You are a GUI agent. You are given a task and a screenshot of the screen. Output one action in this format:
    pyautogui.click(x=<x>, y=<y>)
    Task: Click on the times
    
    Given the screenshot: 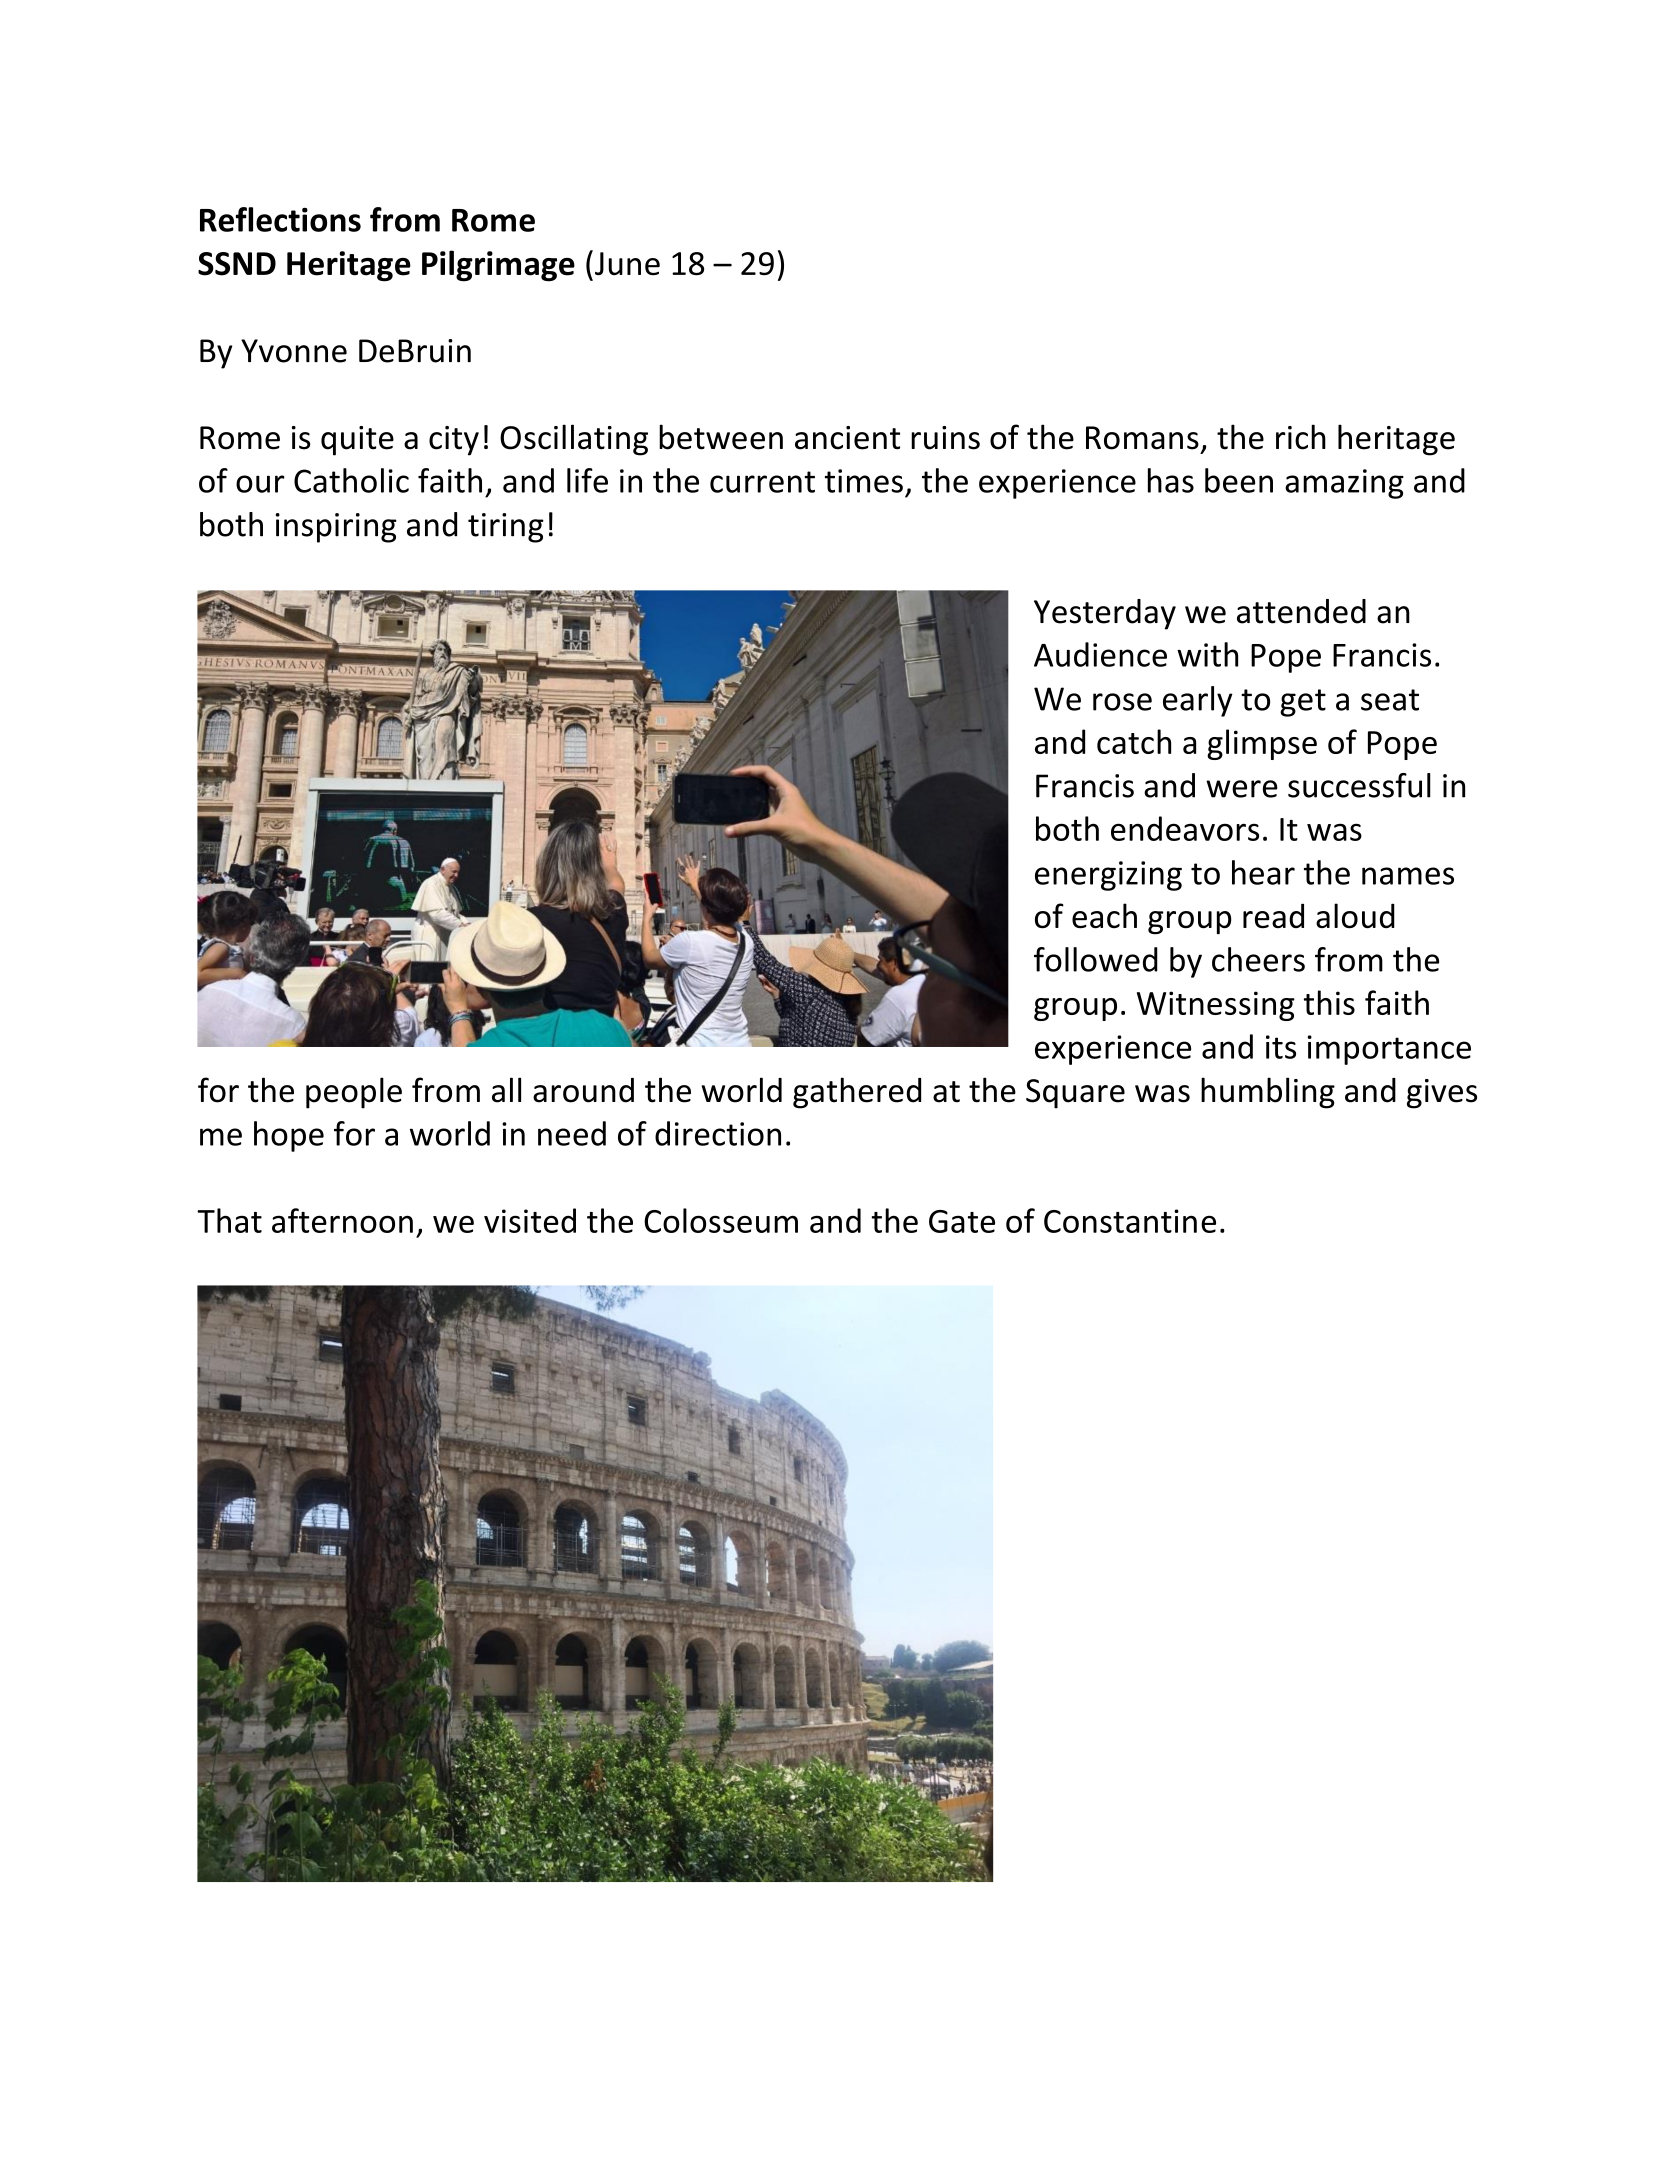 What is the action you would take?
    pyautogui.click(x=864, y=481)
